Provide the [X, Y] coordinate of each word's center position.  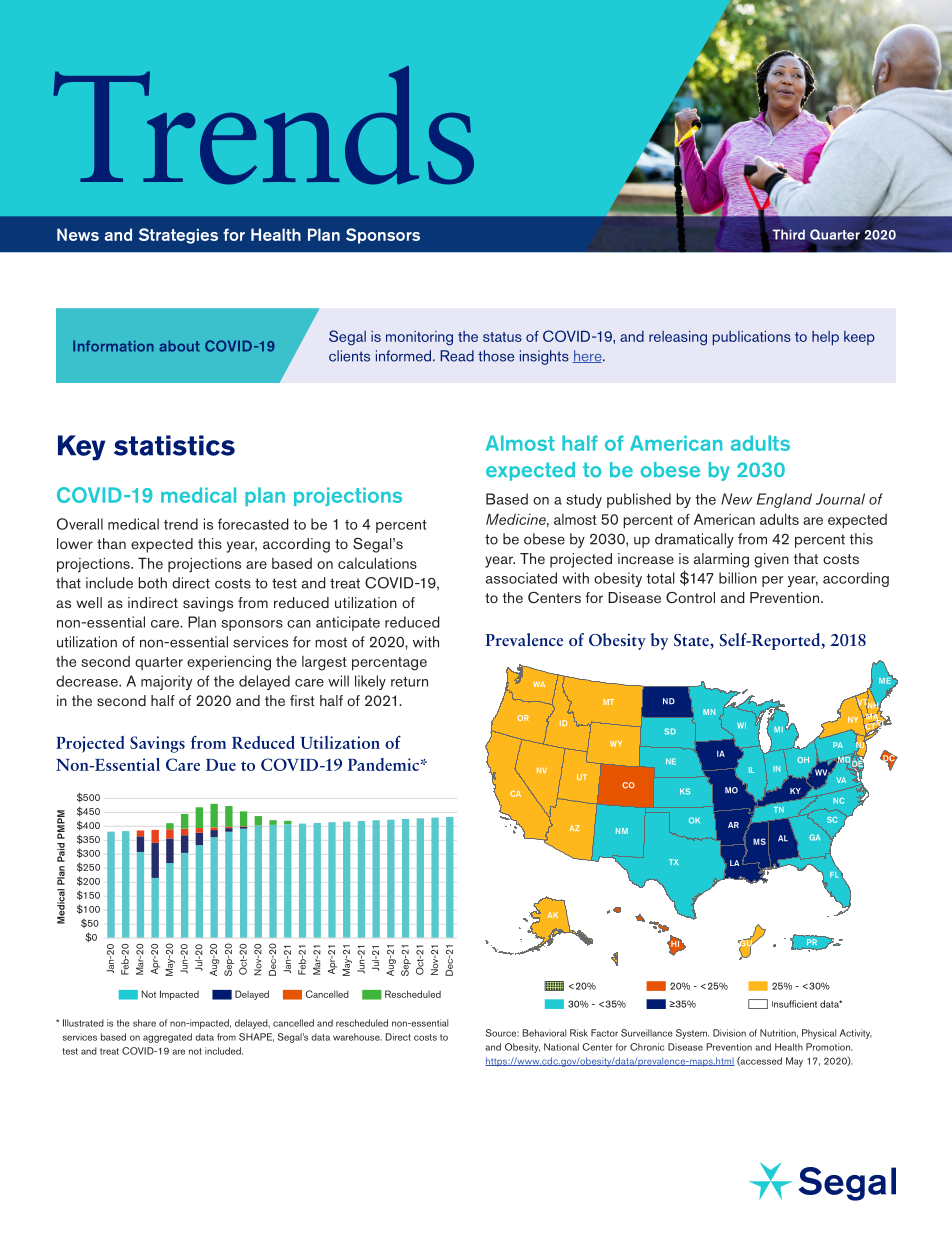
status [502, 337]
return [409, 682]
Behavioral [544, 1033]
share [144, 1023]
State [692, 641]
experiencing [229, 663]
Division [729, 1033]
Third [789, 234]
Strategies [178, 236]
